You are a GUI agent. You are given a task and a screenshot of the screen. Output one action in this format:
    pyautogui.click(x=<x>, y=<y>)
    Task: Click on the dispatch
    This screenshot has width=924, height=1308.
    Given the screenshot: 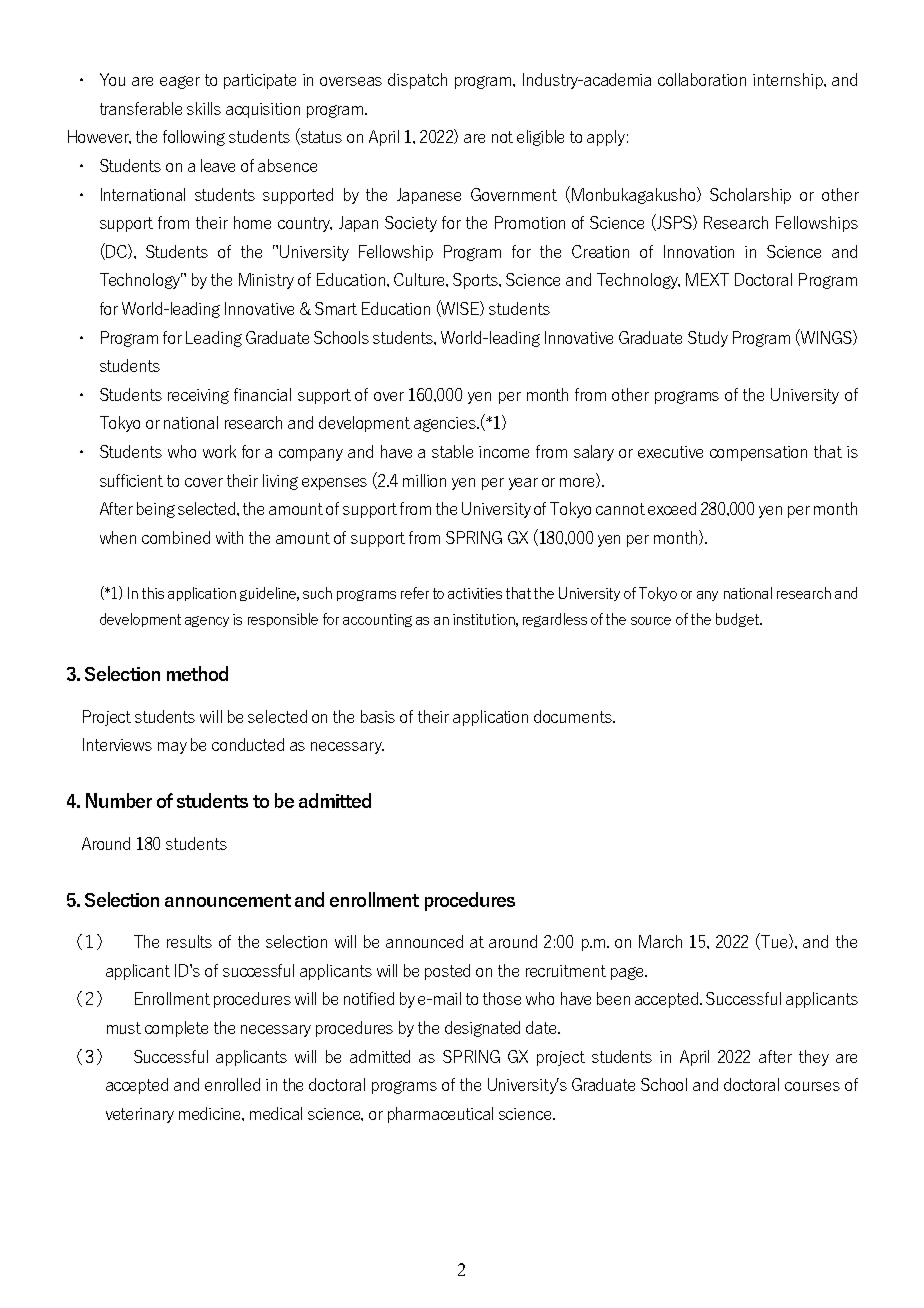 What is the action you would take?
    pyautogui.click(x=417, y=81)
